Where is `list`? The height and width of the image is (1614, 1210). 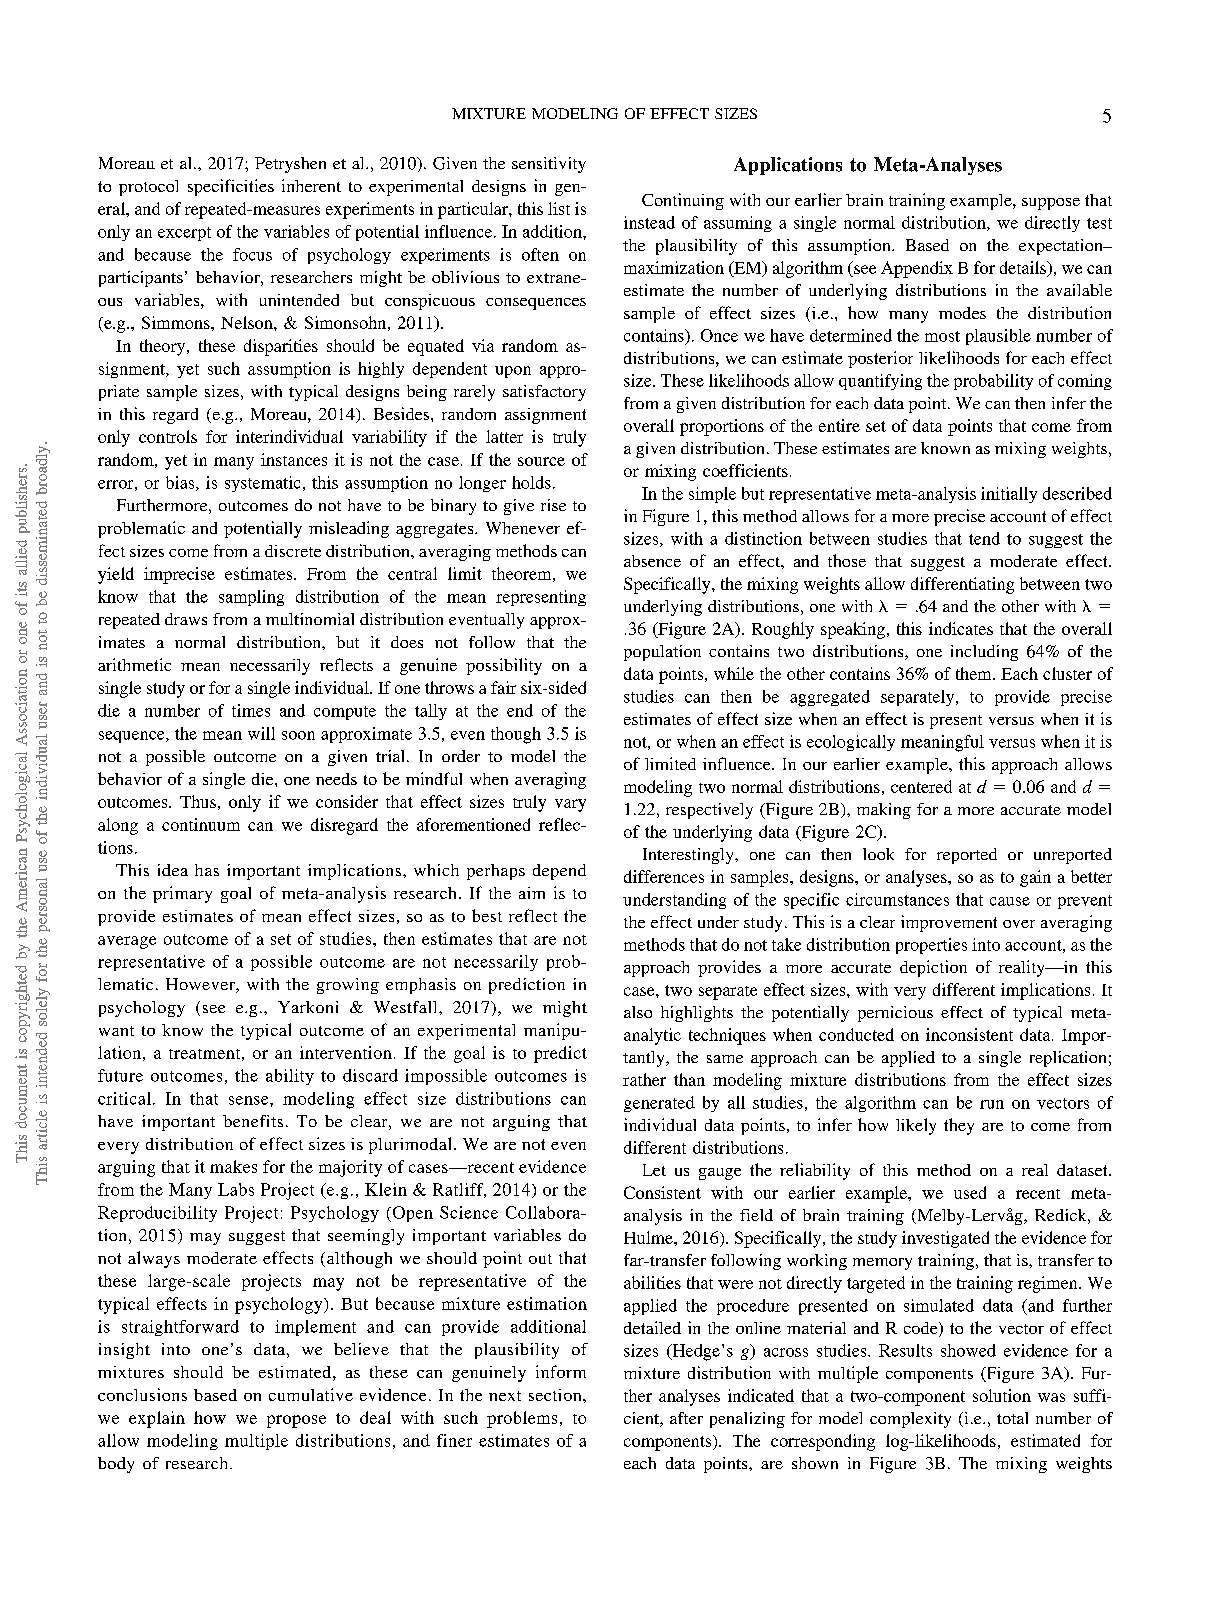
list is located at coordinates (559, 208).
